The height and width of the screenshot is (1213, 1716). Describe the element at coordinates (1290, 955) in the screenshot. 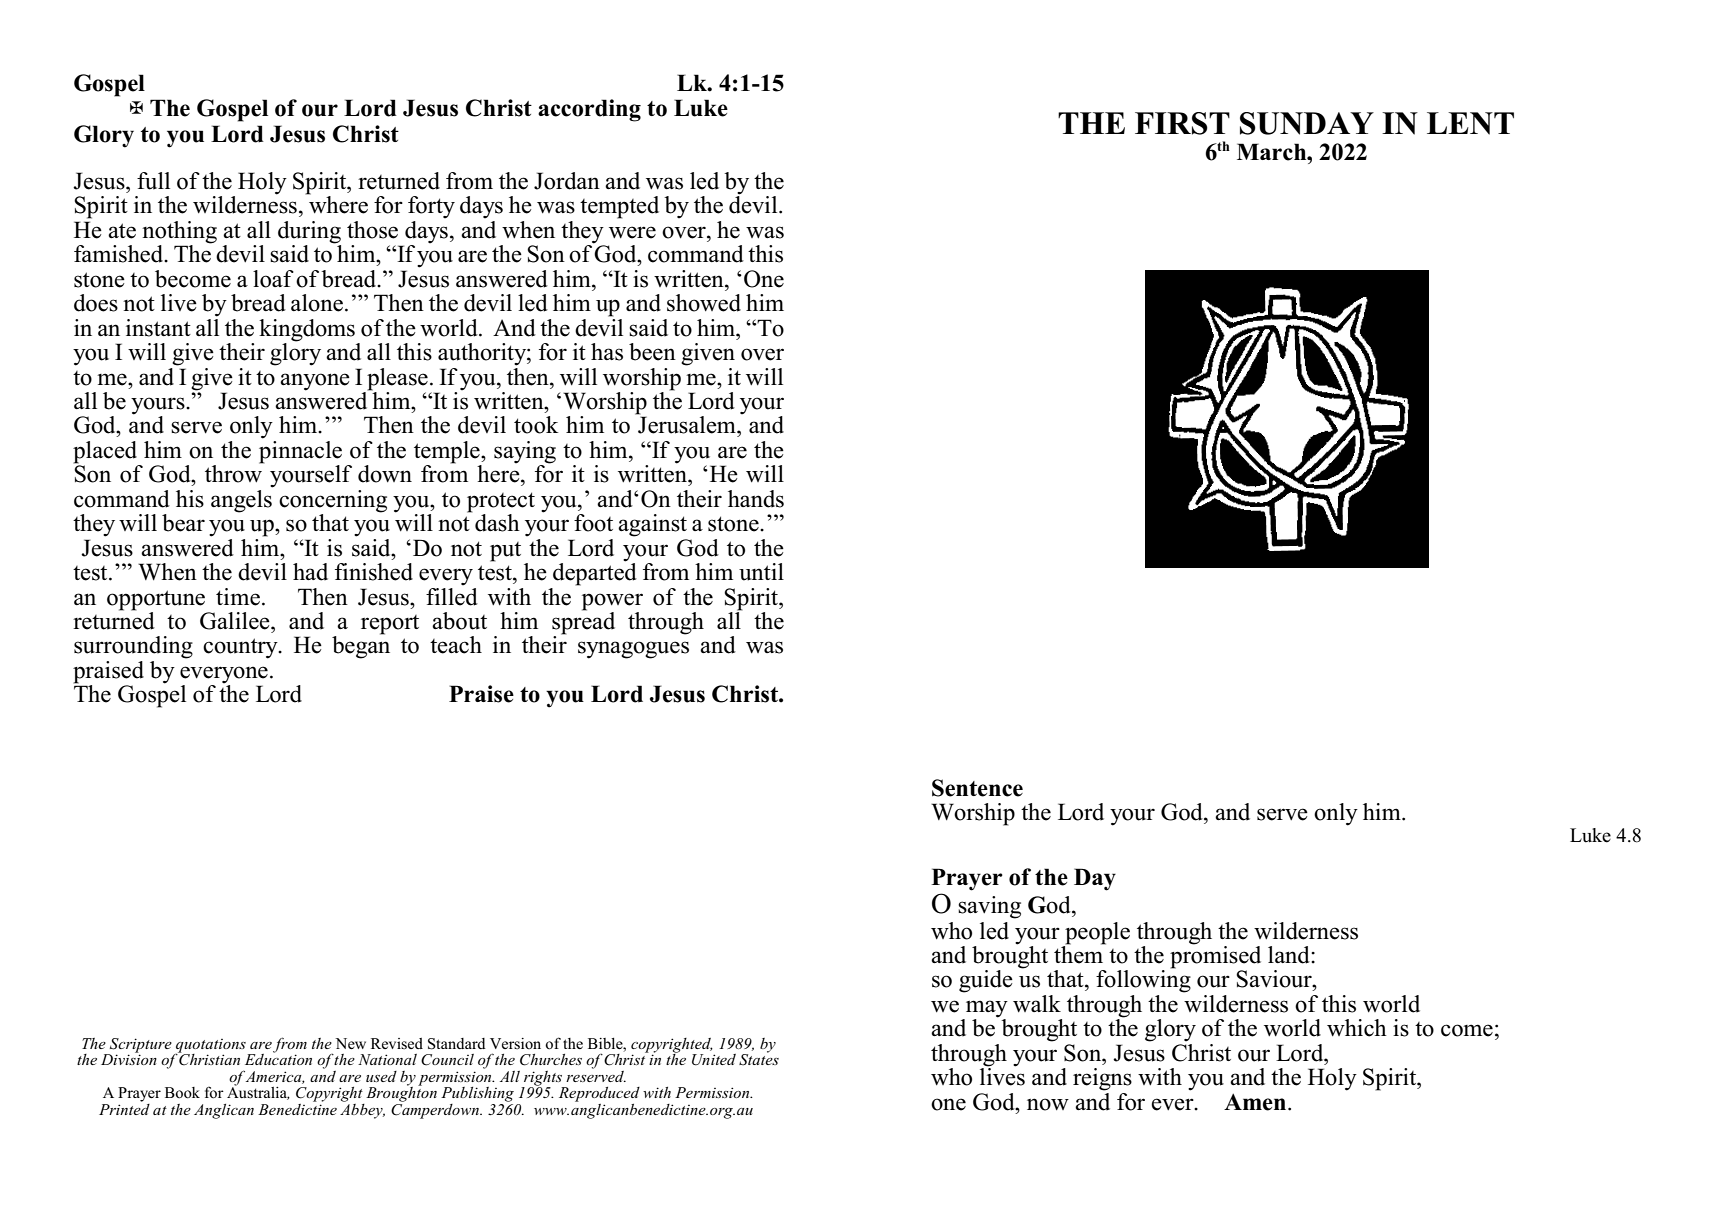

I see `land` at that location.
